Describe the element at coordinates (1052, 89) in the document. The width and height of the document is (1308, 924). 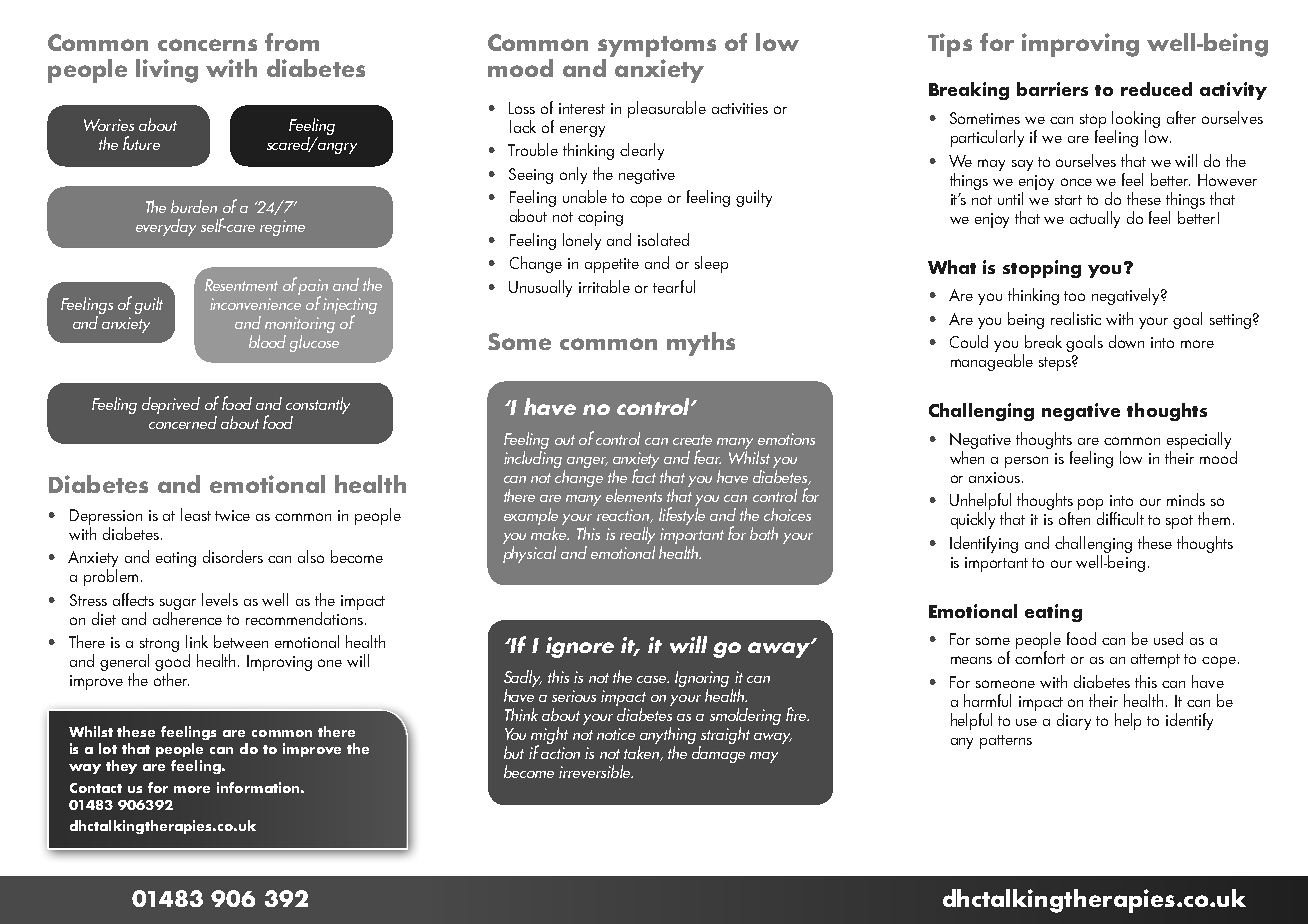
I see `barriers` at that location.
